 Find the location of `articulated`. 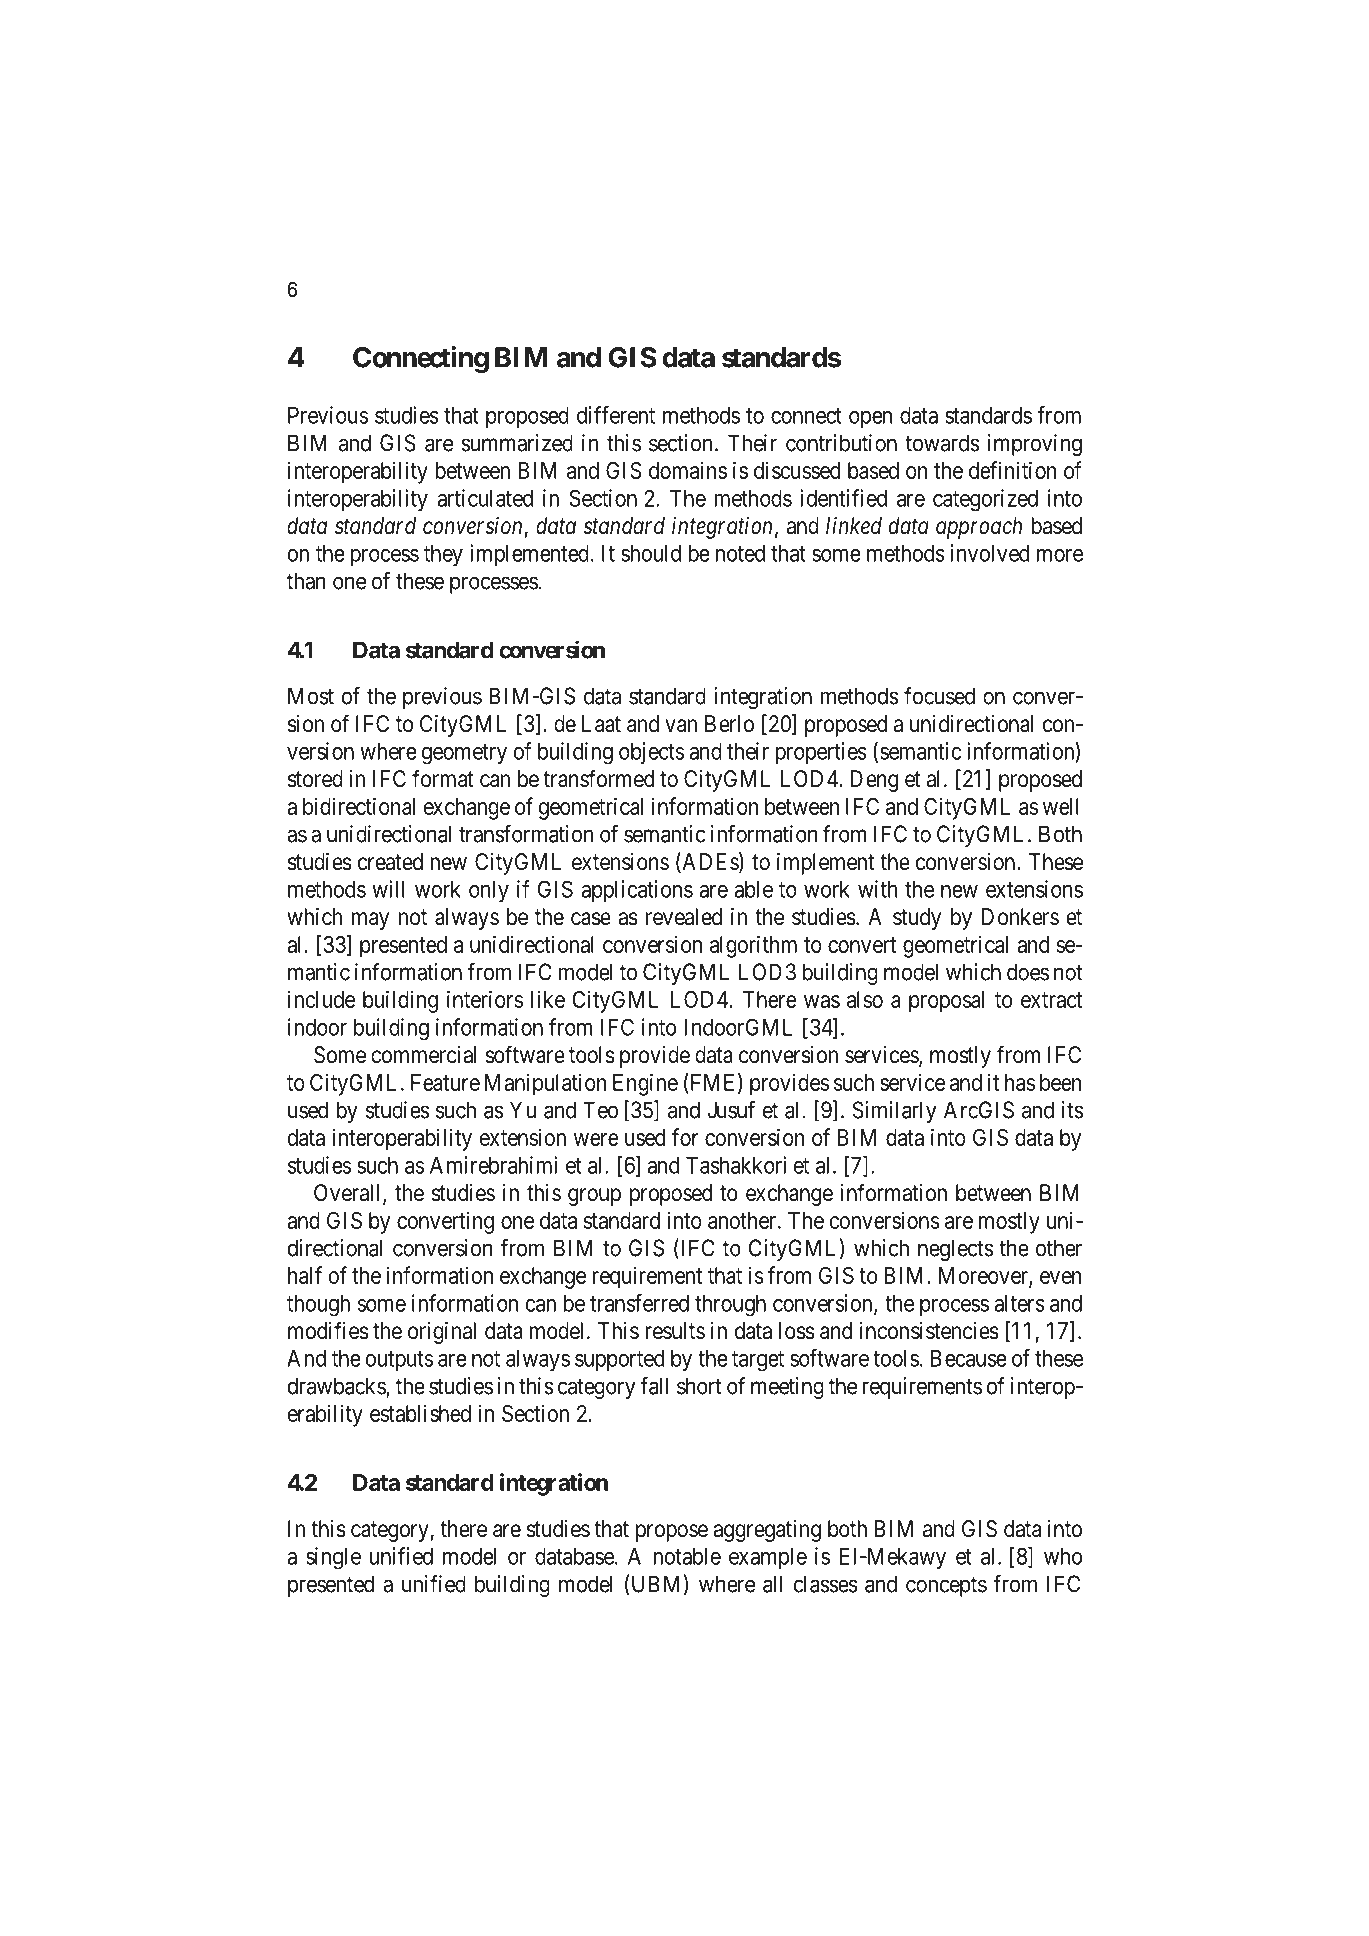

articulated is located at coordinates (485, 498).
